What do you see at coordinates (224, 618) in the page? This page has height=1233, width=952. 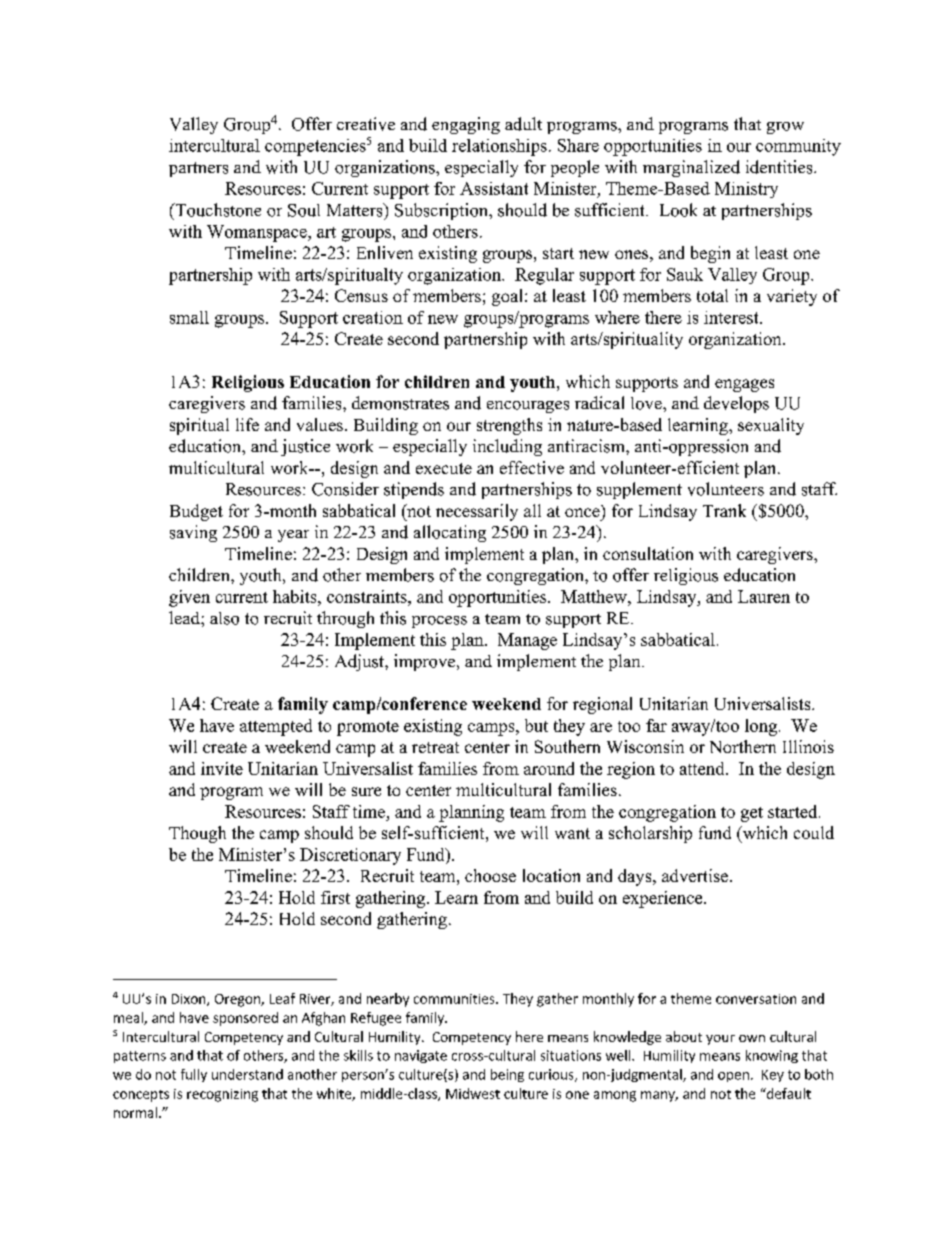 I see `also` at bounding box center [224, 618].
